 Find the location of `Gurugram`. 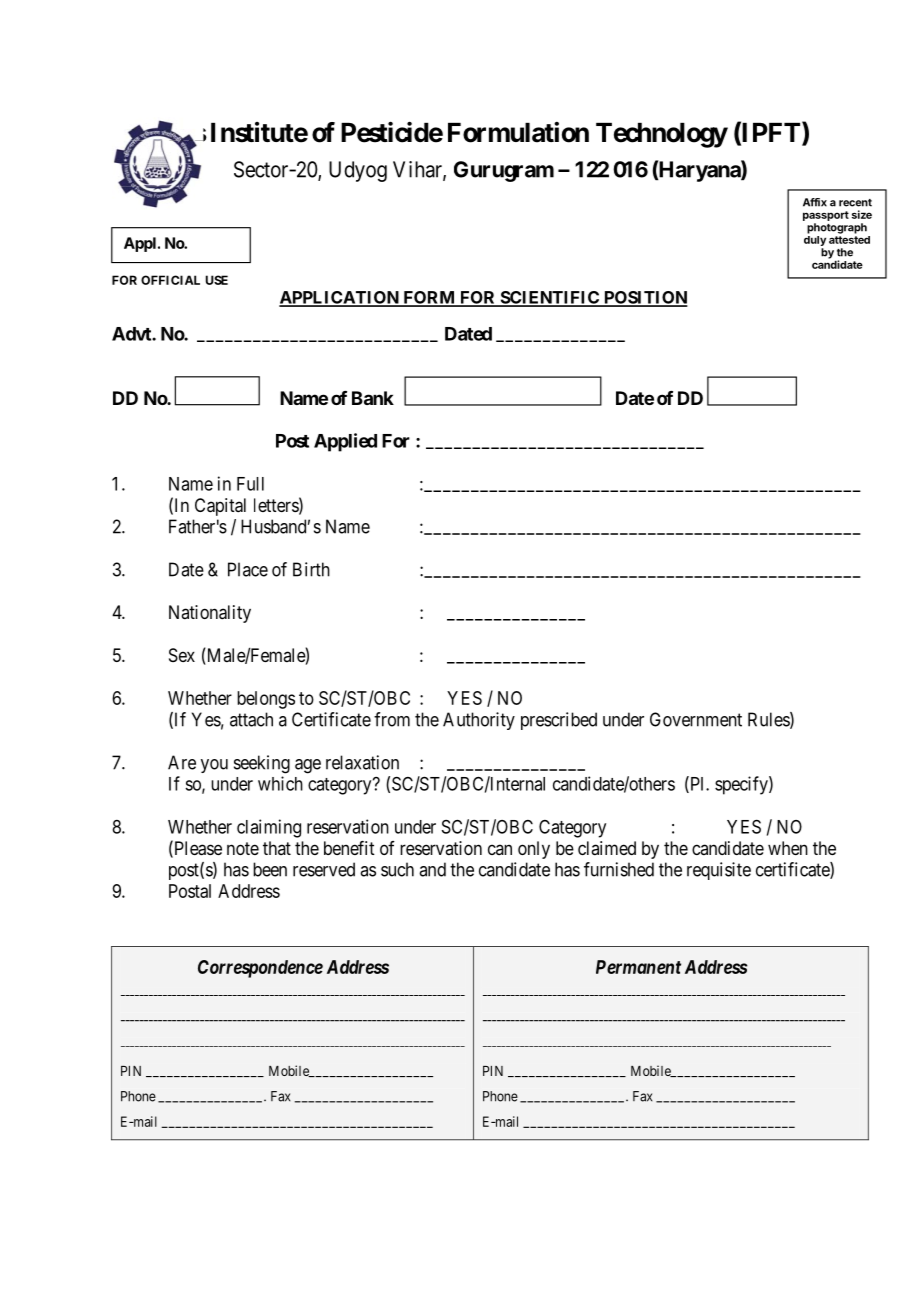

Gurugram is located at coordinates (504, 171).
